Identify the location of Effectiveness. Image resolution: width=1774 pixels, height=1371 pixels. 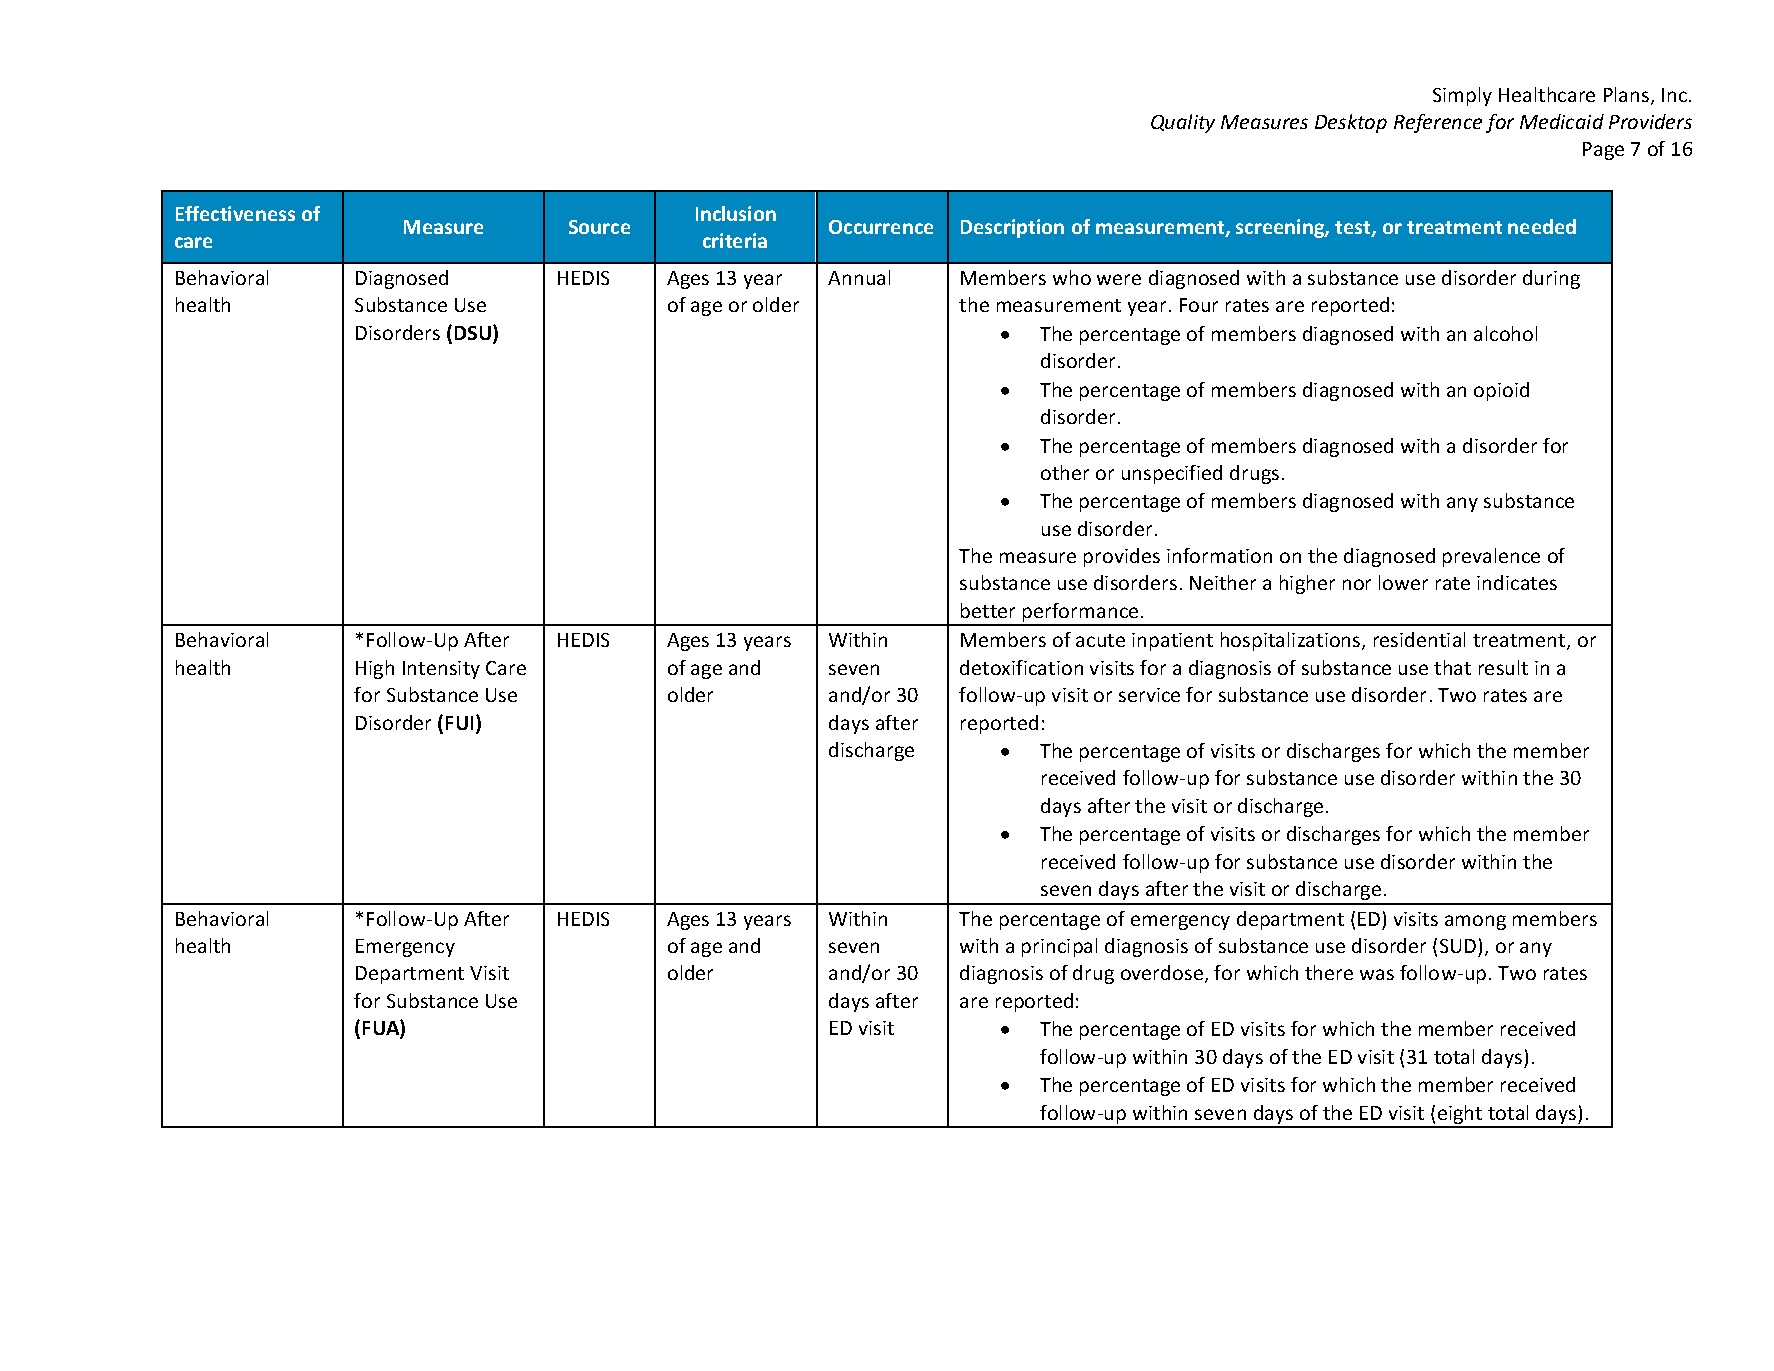
(235, 213).
